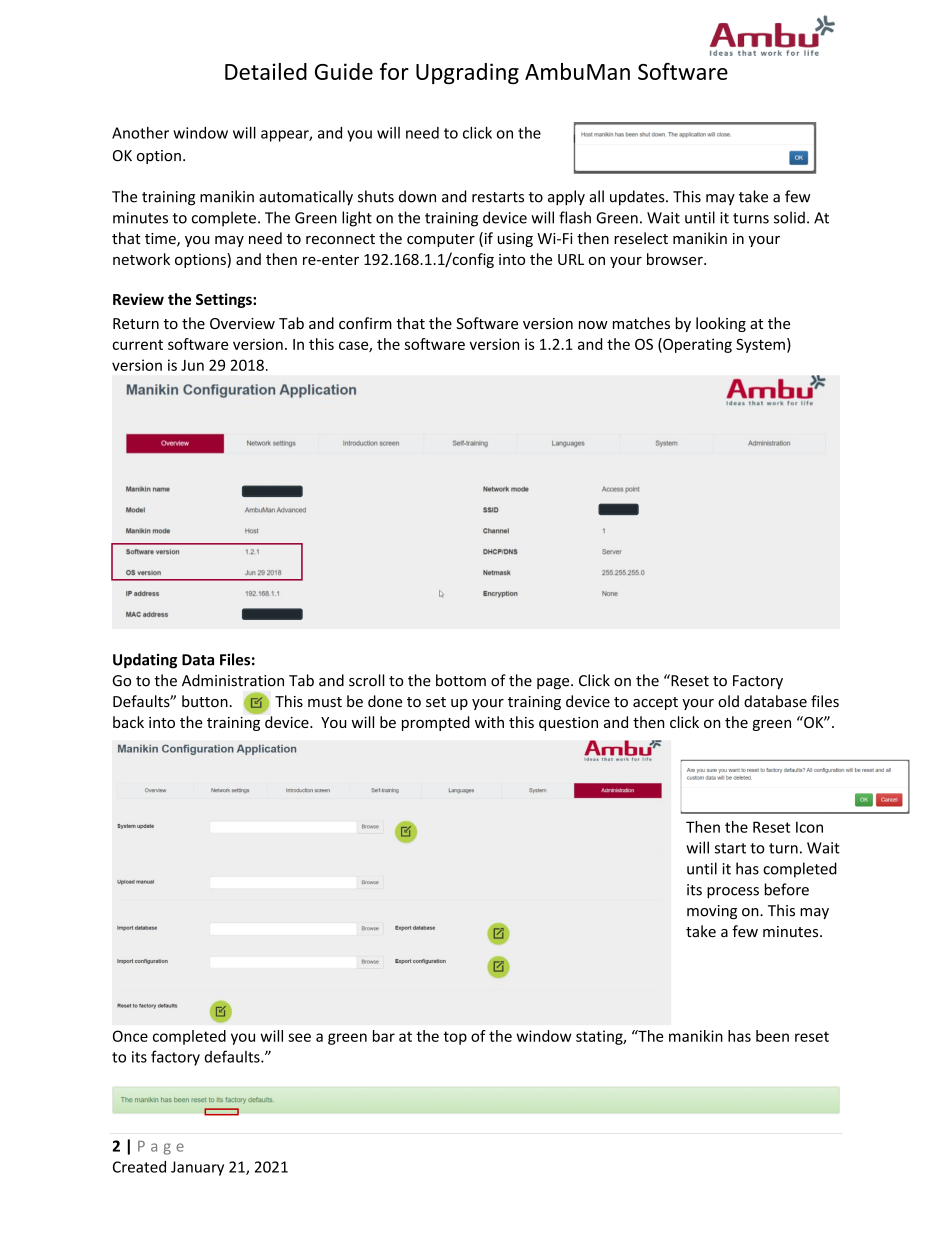 This screenshot has height=1233, width=952. Describe the element at coordinates (461, 680) in the screenshot. I see `bottom` at that location.
